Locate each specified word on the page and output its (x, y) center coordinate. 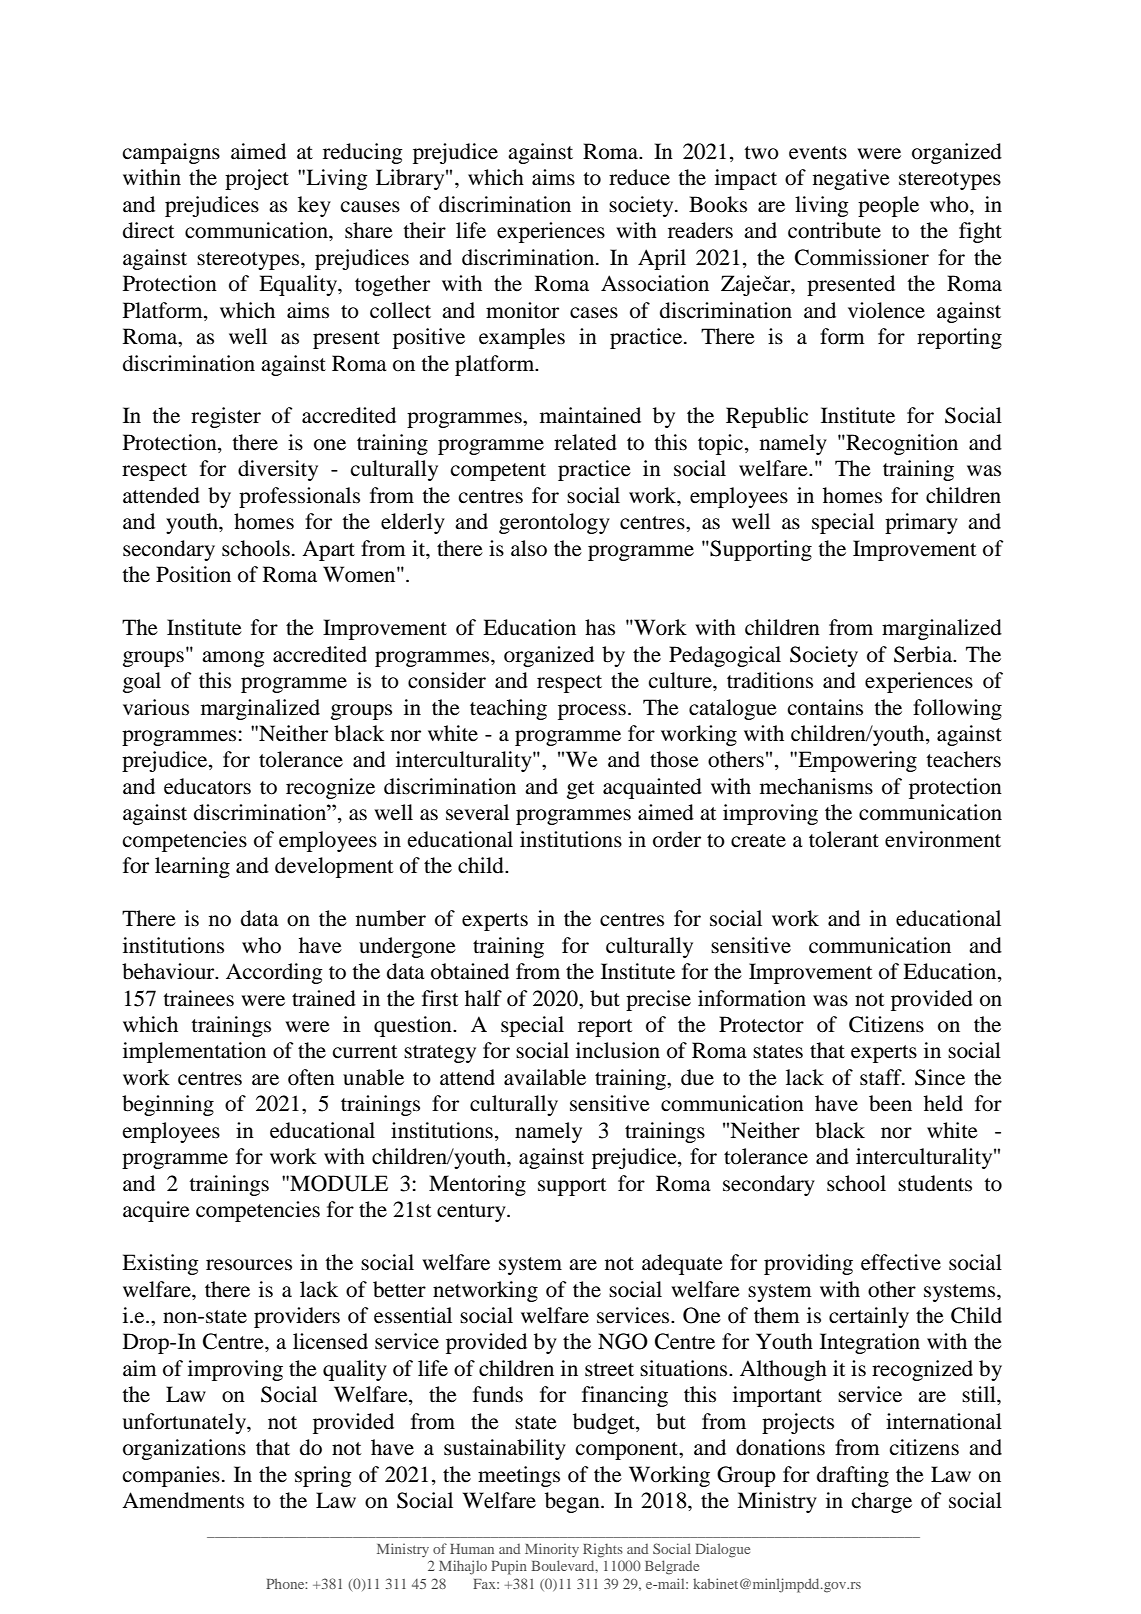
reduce (639, 177)
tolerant (844, 839)
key (314, 206)
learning (192, 867)
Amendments (183, 1500)
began (573, 1502)
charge (882, 1502)
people (888, 206)
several (477, 812)
